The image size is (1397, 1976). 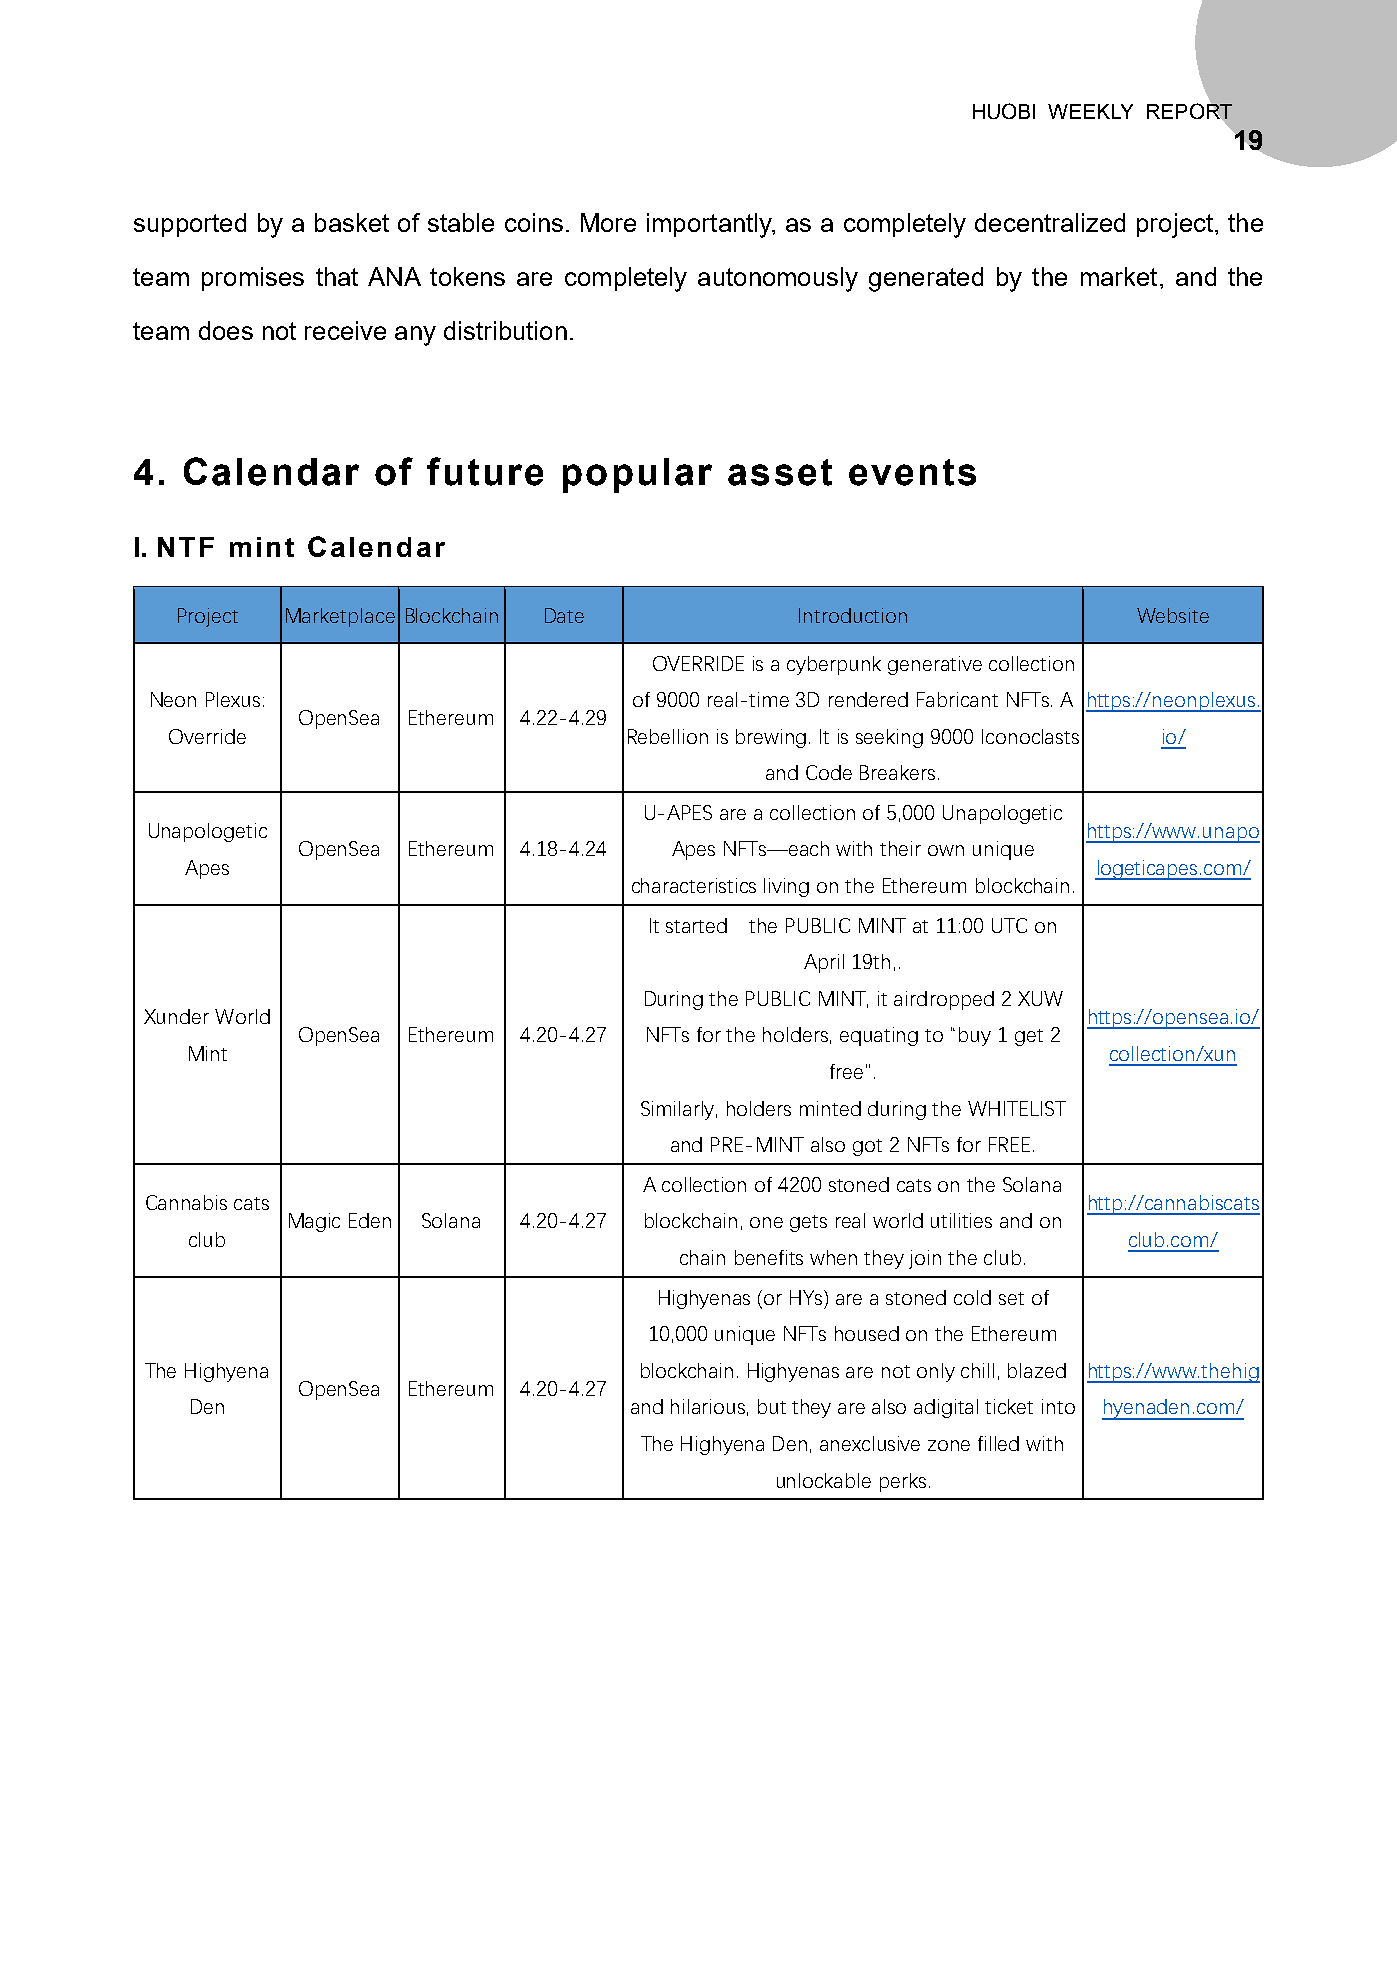 I want to click on popular, so click(x=637, y=475).
